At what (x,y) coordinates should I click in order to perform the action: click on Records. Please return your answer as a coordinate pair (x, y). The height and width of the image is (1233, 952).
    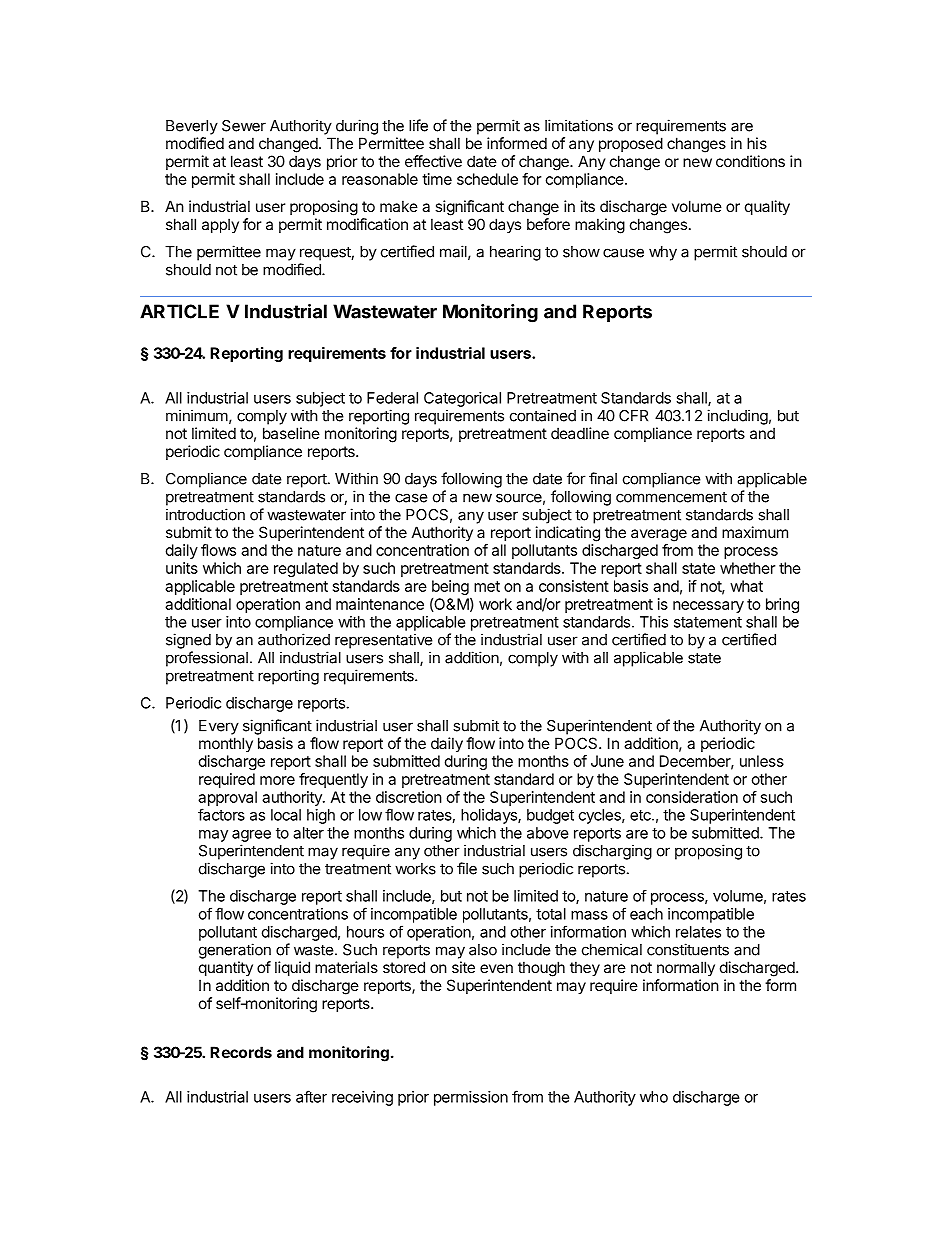
    Looking at the image, I should click on (241, 1052).
